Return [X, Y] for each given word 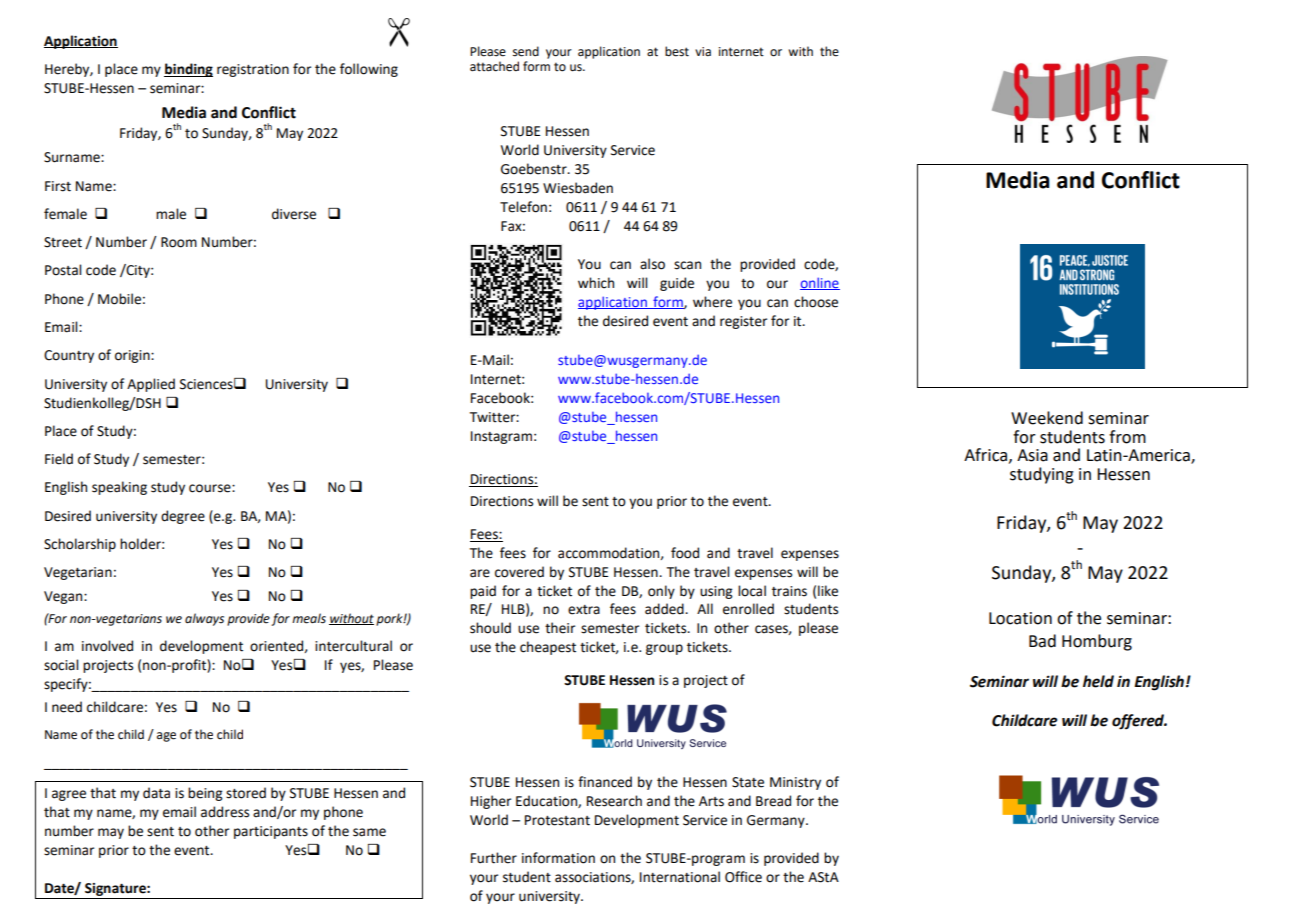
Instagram [501, 437]
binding [188, 70]
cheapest [548, 648]
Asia [1032, 455]
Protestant [557, 820]
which [596, 283]
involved [107, 646]
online [820, 283]
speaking [119, 488]
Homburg [1097, 642]
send [526, 51]
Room [179, 242]
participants [271, 832]
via [703, 51]
